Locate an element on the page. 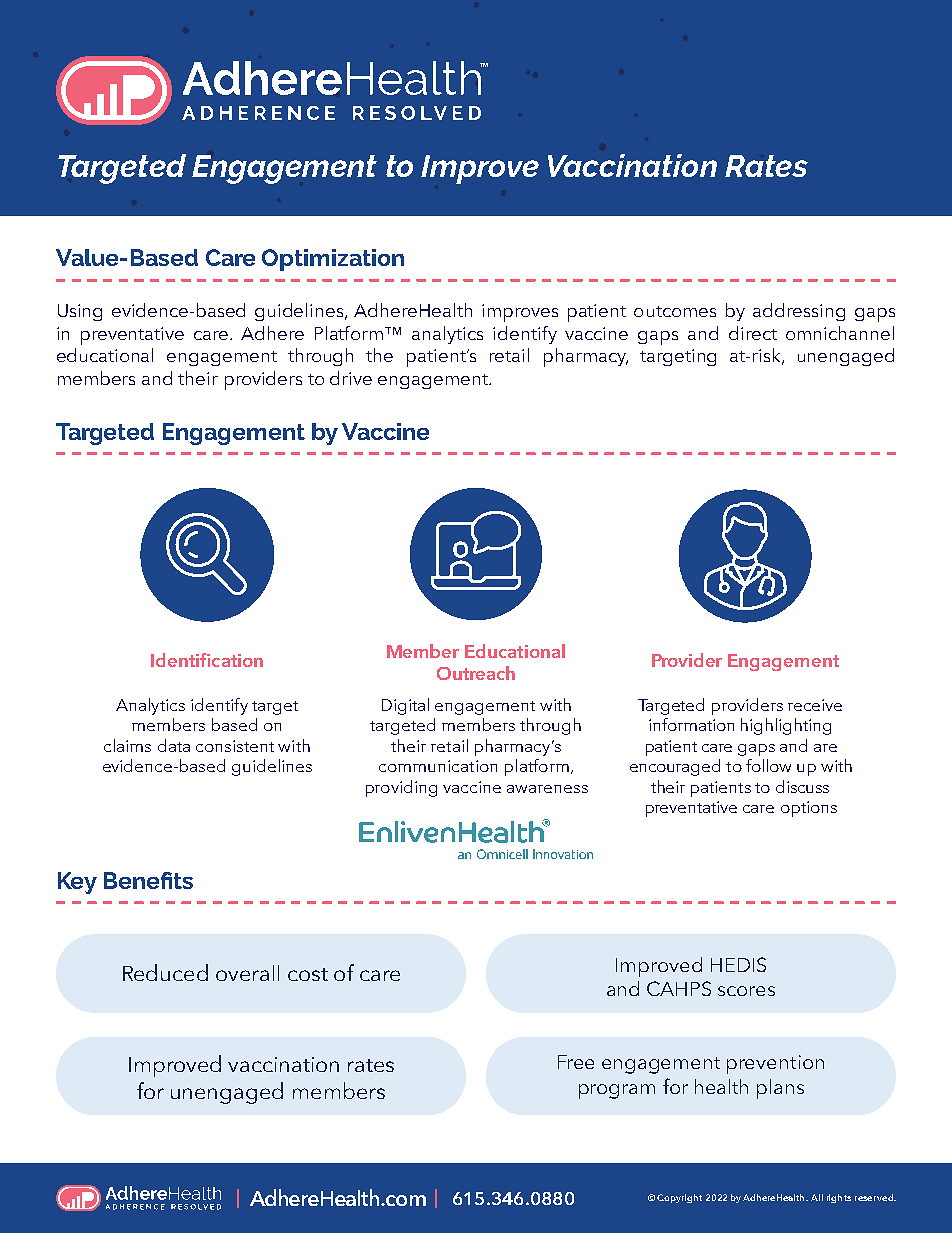 This image has width=952, height=1233. Reduced is located at coordinates (165, 972).
